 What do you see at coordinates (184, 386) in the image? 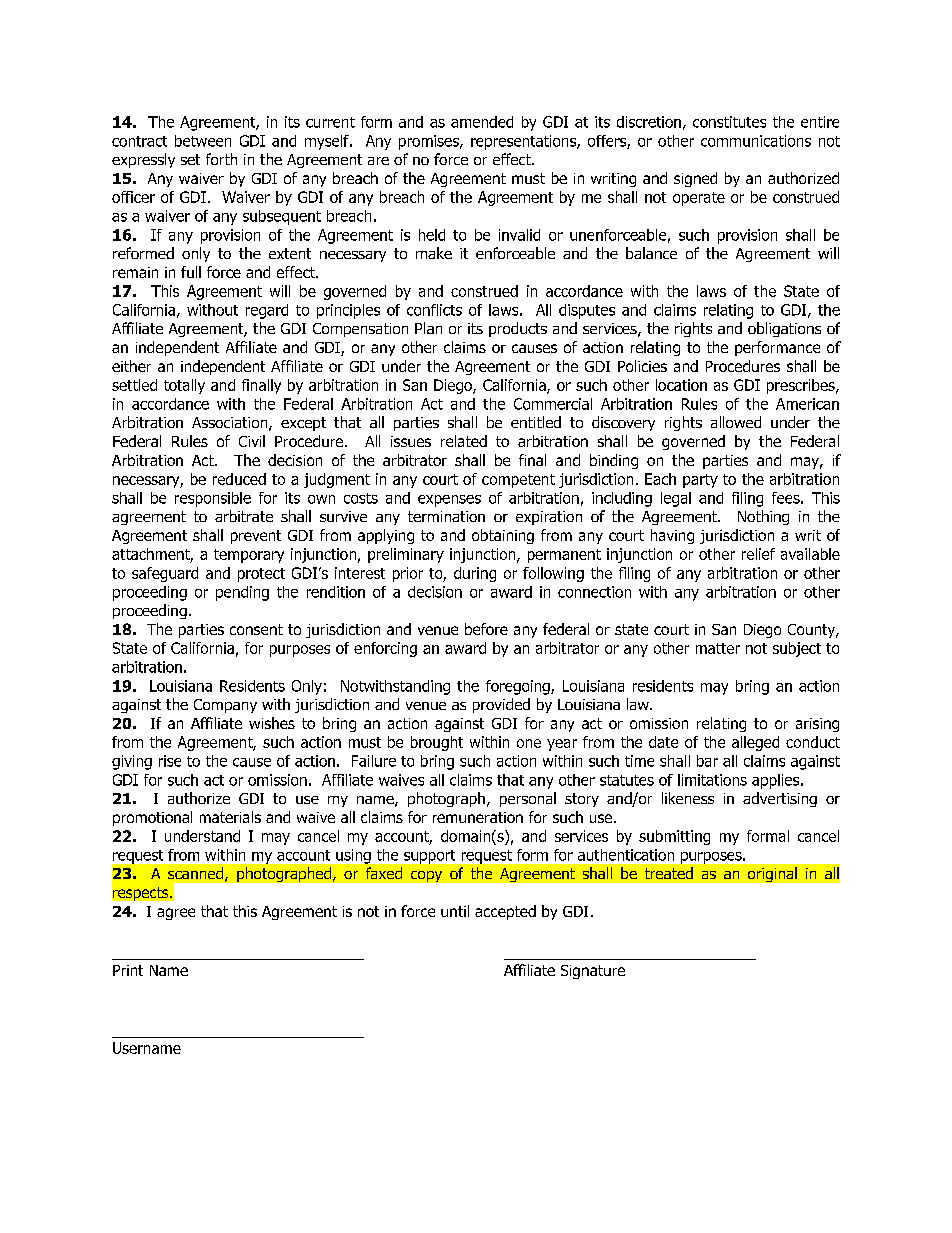
I see `totally` at bounding box center [184, 386].
